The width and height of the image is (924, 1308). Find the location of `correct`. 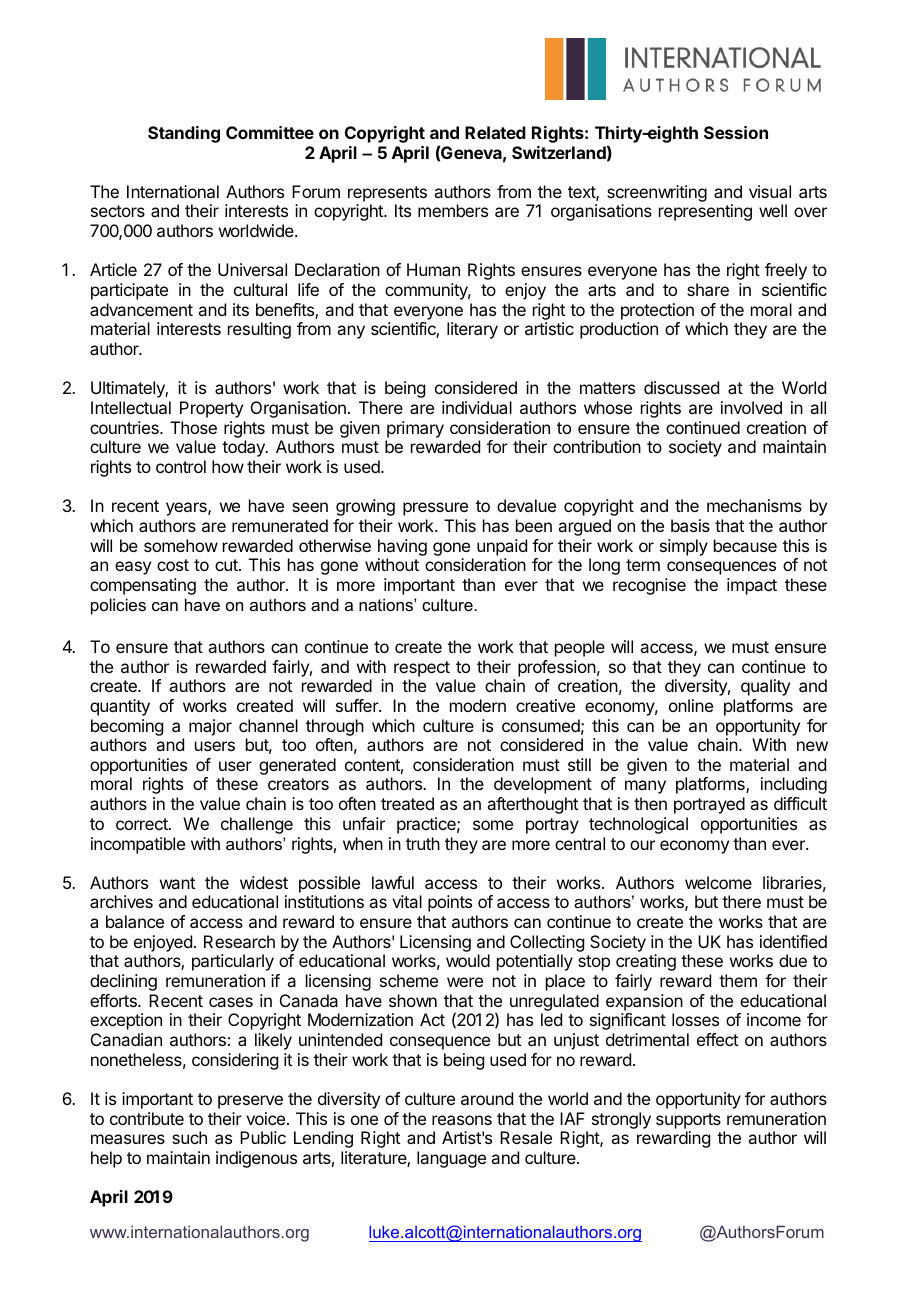

correct is located at coordinates (143, 824).
